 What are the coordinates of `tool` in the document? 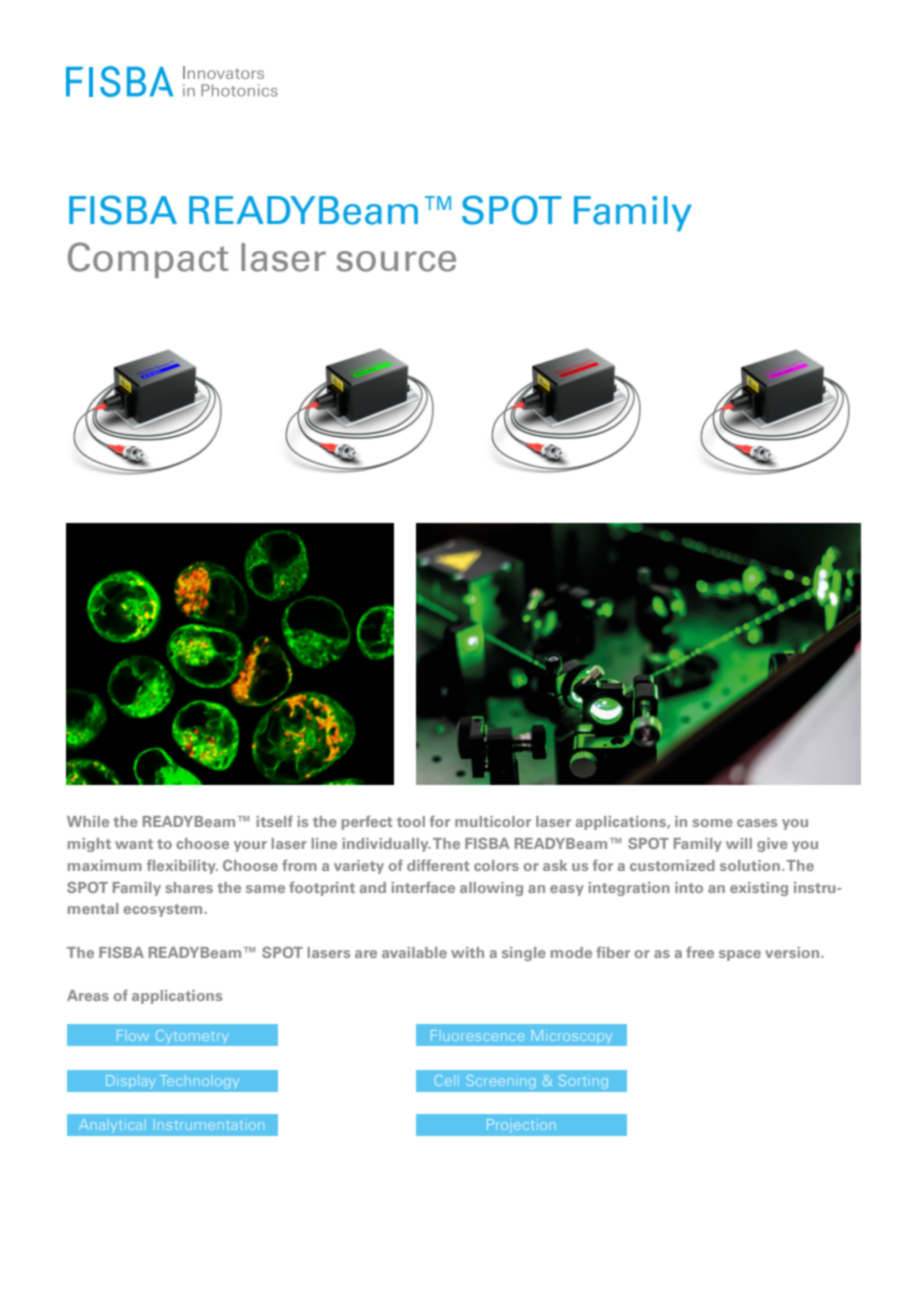 It's located at (411, 821).
